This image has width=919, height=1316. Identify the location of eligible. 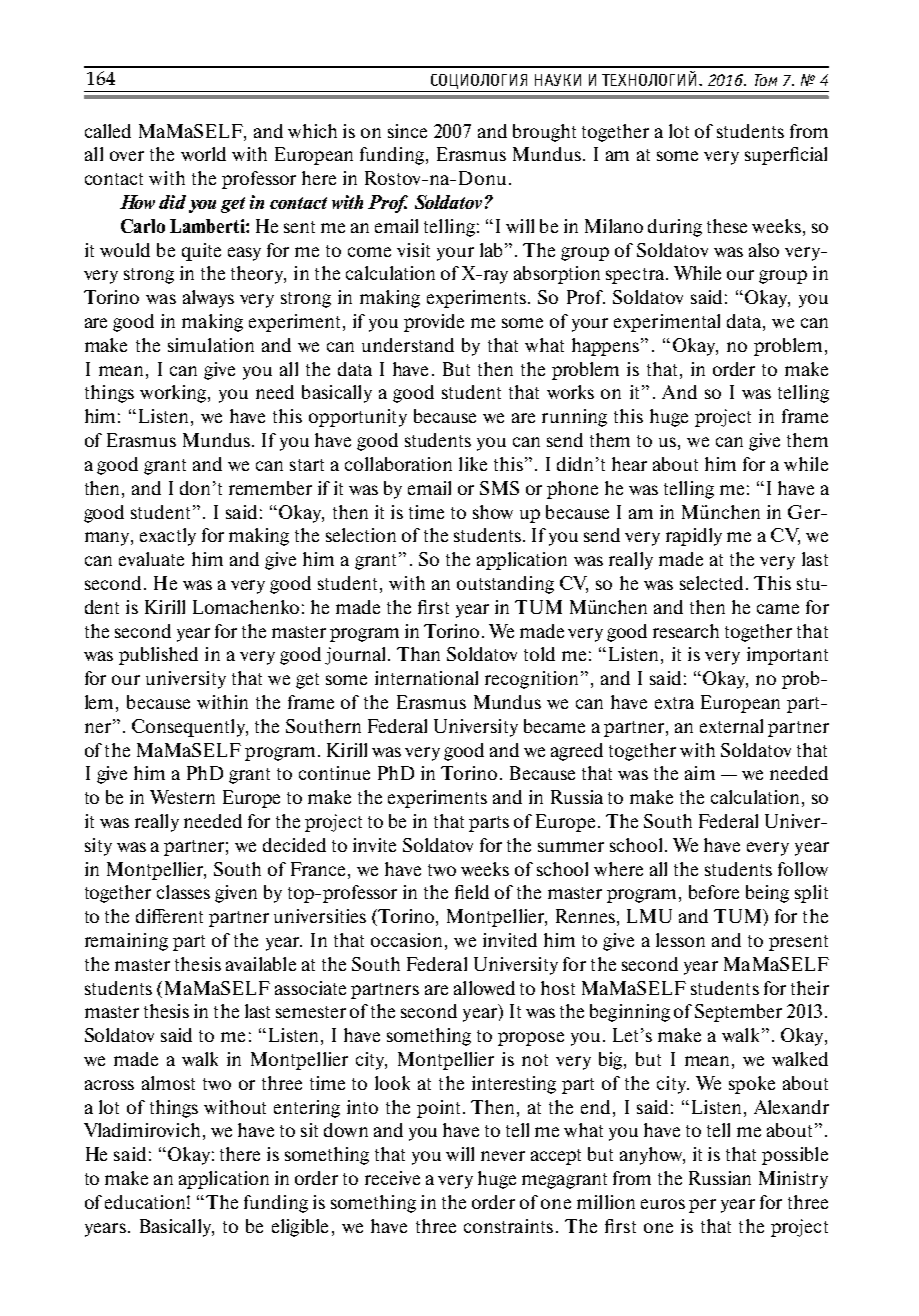
(300, 1228).
